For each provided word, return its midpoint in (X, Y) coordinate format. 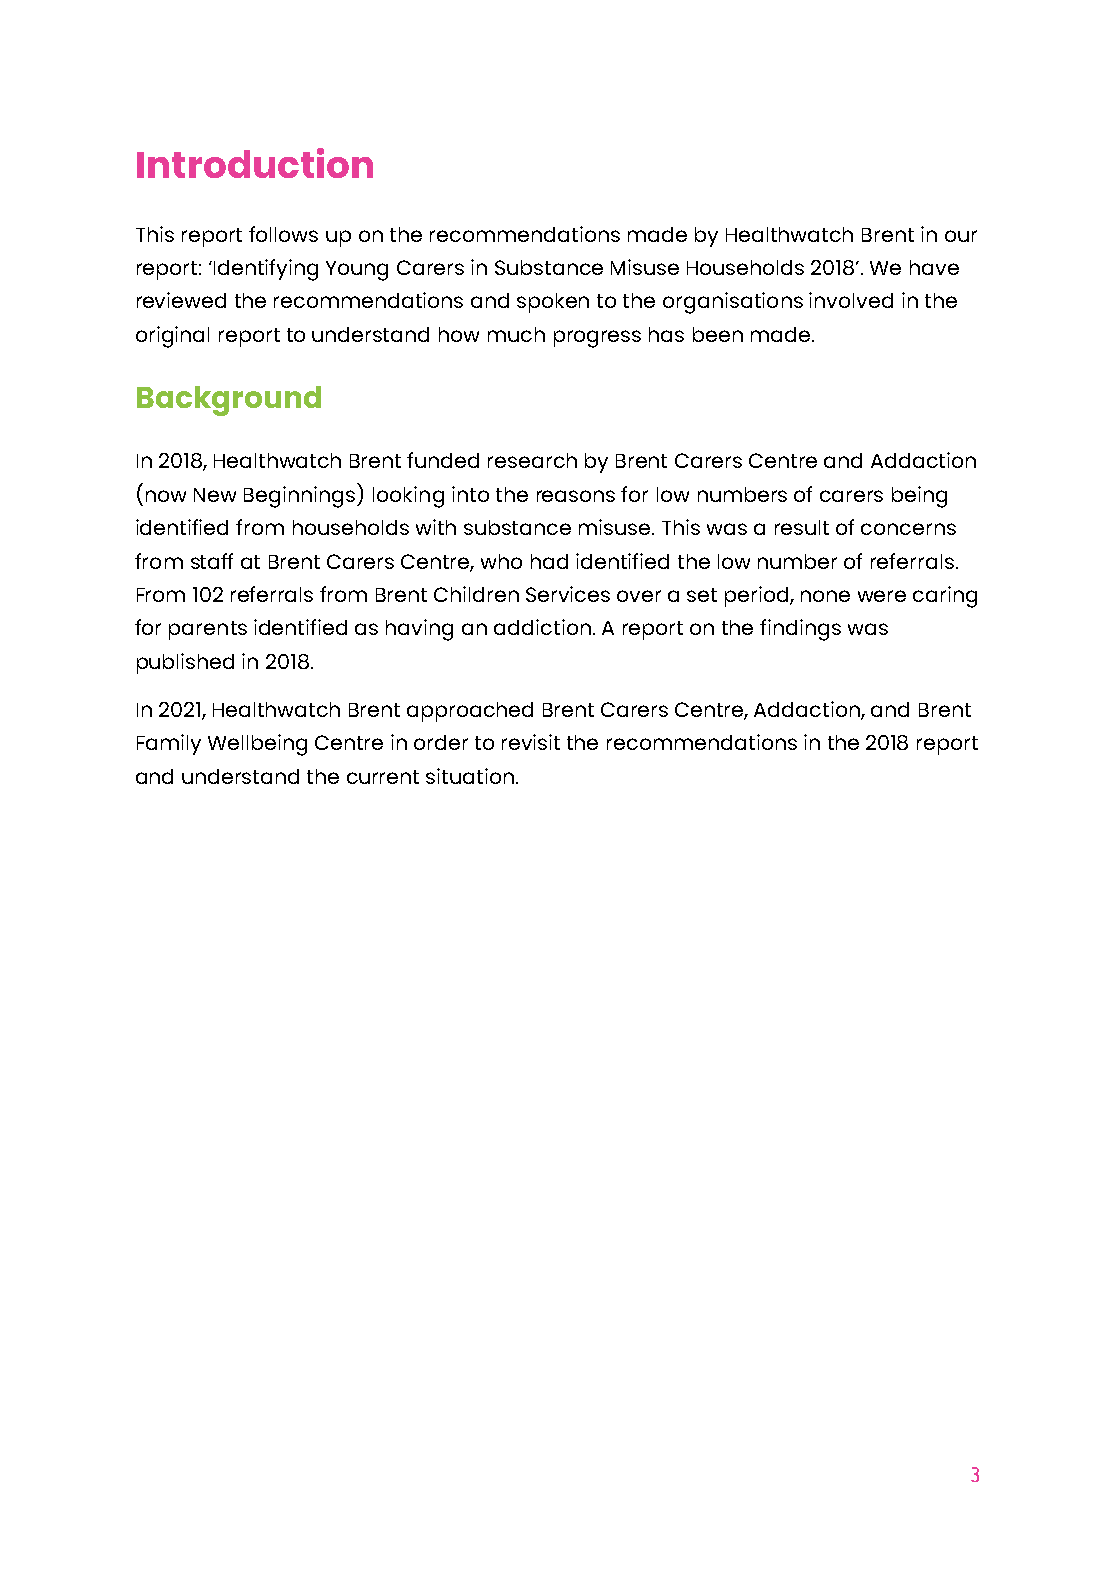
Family (169, 744)
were (882, 596)
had (549, 561)
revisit (531, 742)
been (718, 334)
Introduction (255, 163)
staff (212, 561)
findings (800, 630)
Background (229, 401)
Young (357, 271)
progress (597, 339)
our (961, 236)
